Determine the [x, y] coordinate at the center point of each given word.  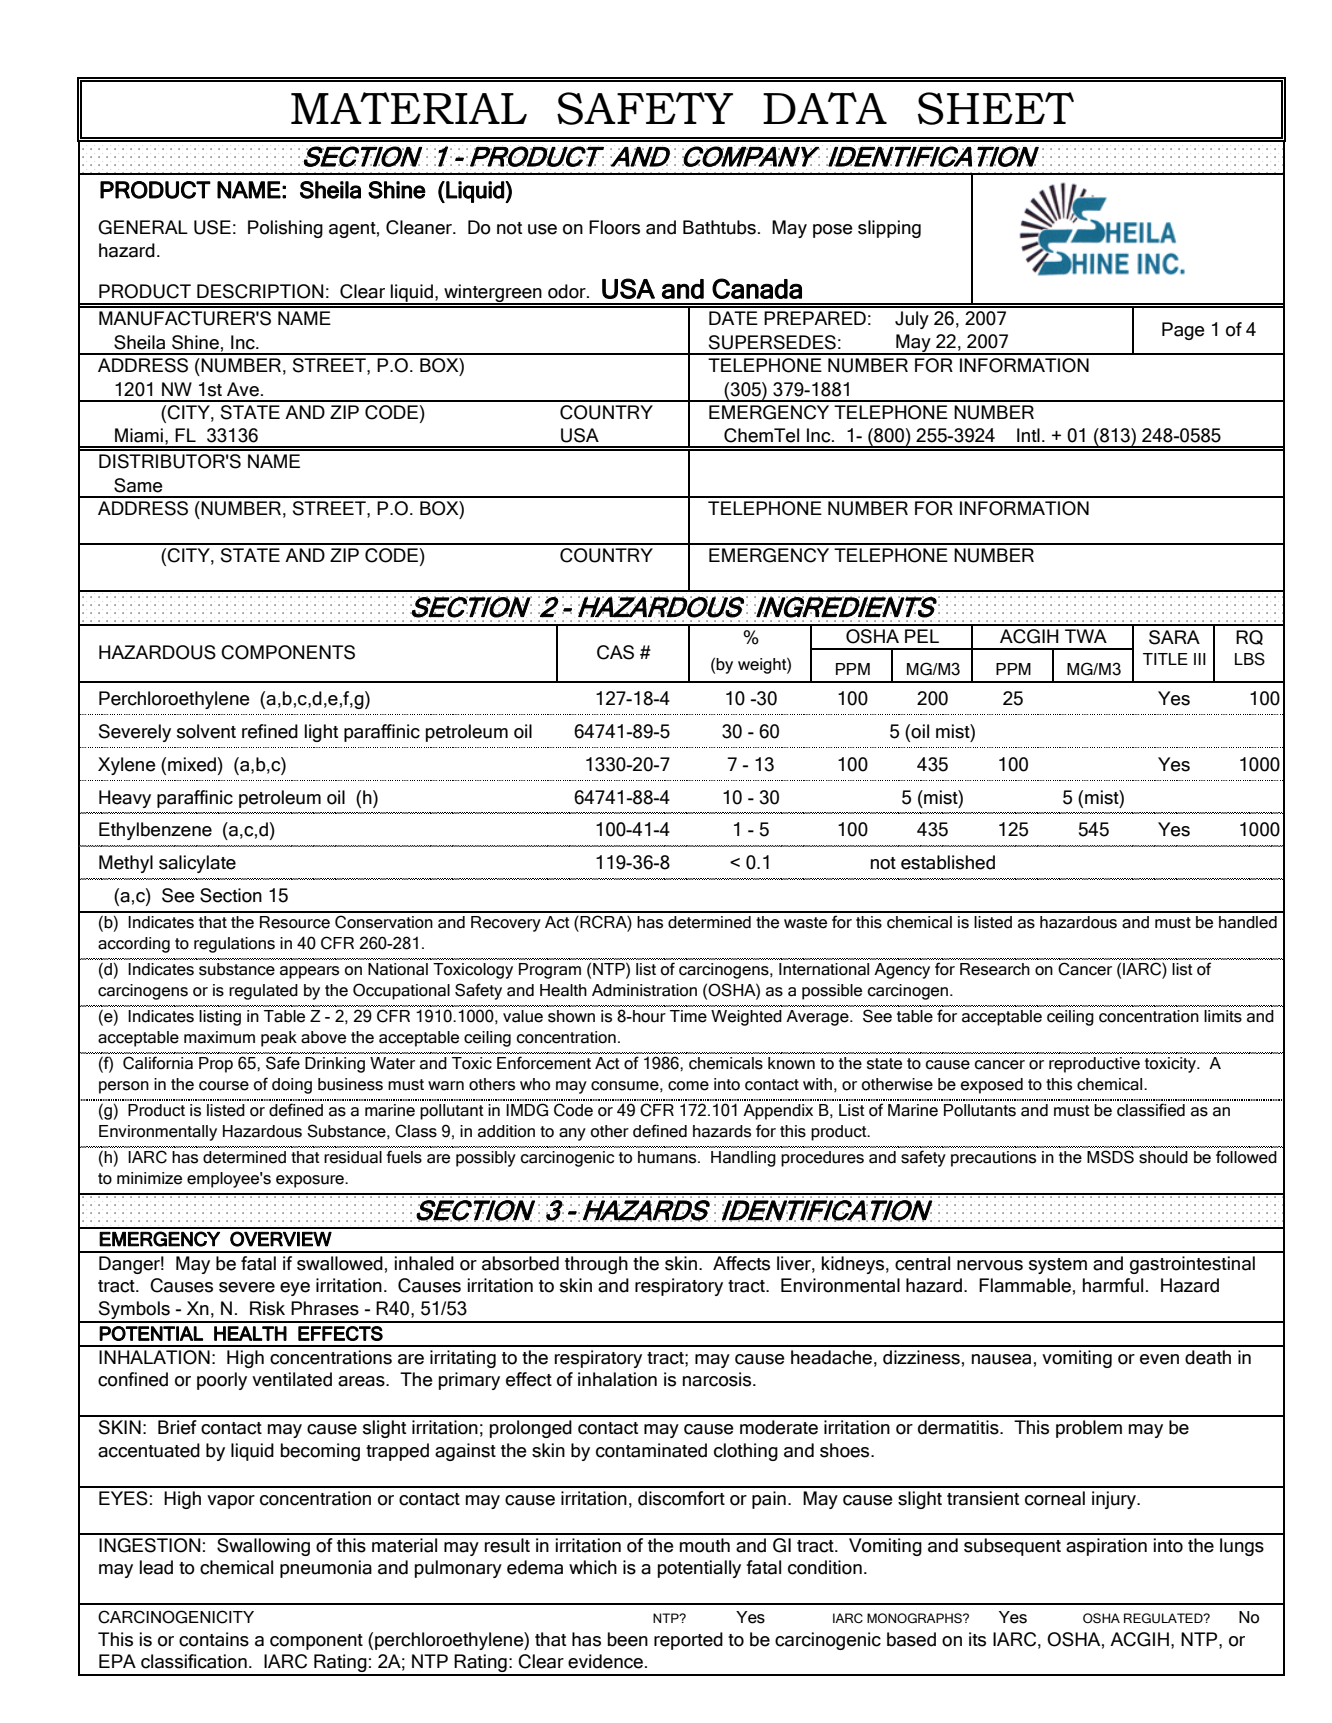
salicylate [197, 864]
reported [688, 1641]
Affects [741, 1263]
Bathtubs [719, 227]
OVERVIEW [281, 1239]
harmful [1113, 1285]
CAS [615, 652]
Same [138, 485]
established [948, 862]
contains [214, 1639]
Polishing [285, 229]
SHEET [996, 108]
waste [805, 923]
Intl [1028, 435]
